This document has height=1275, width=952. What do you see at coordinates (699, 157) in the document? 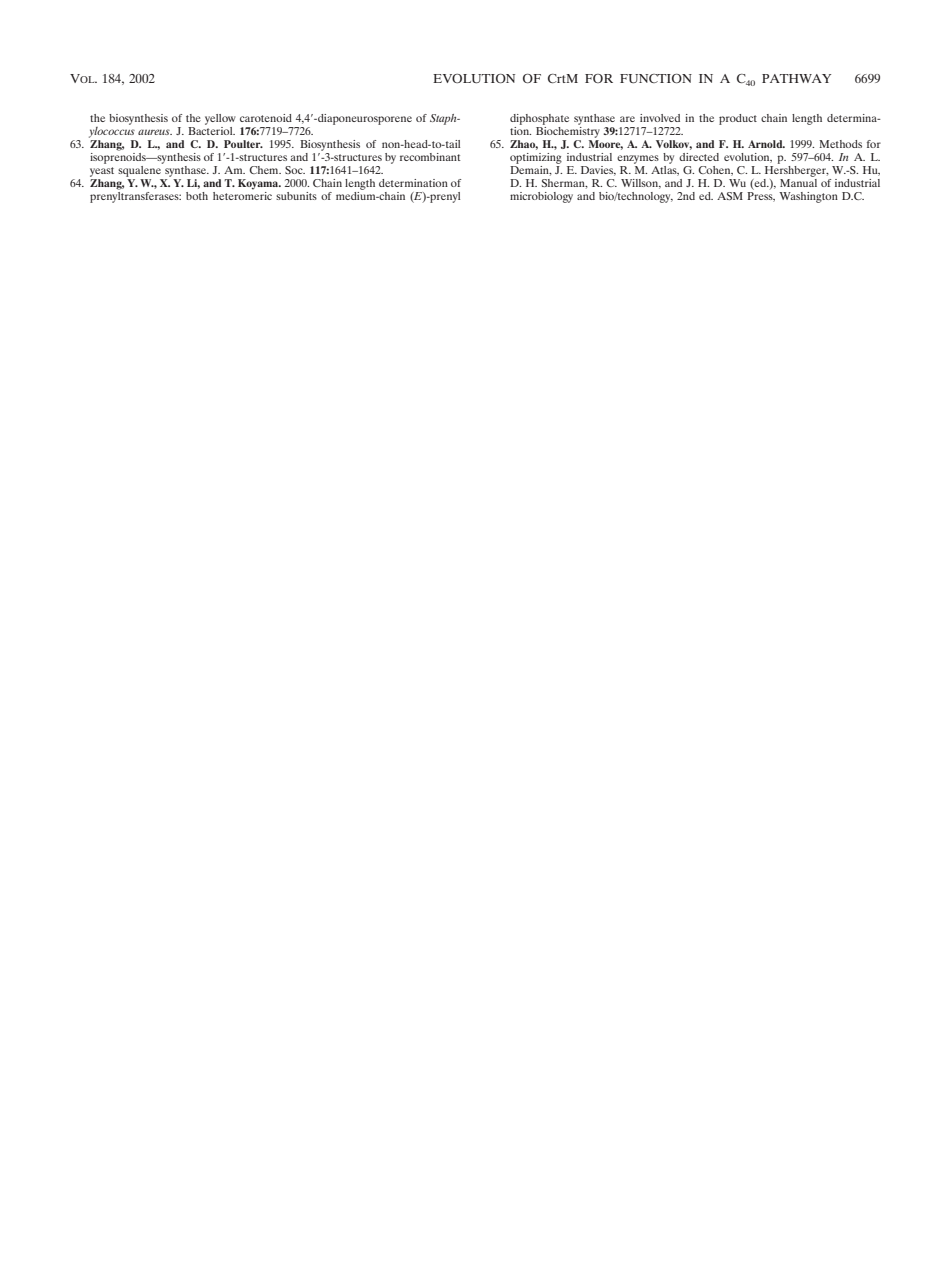
I see `directed` at bounding box center [699, 157].
